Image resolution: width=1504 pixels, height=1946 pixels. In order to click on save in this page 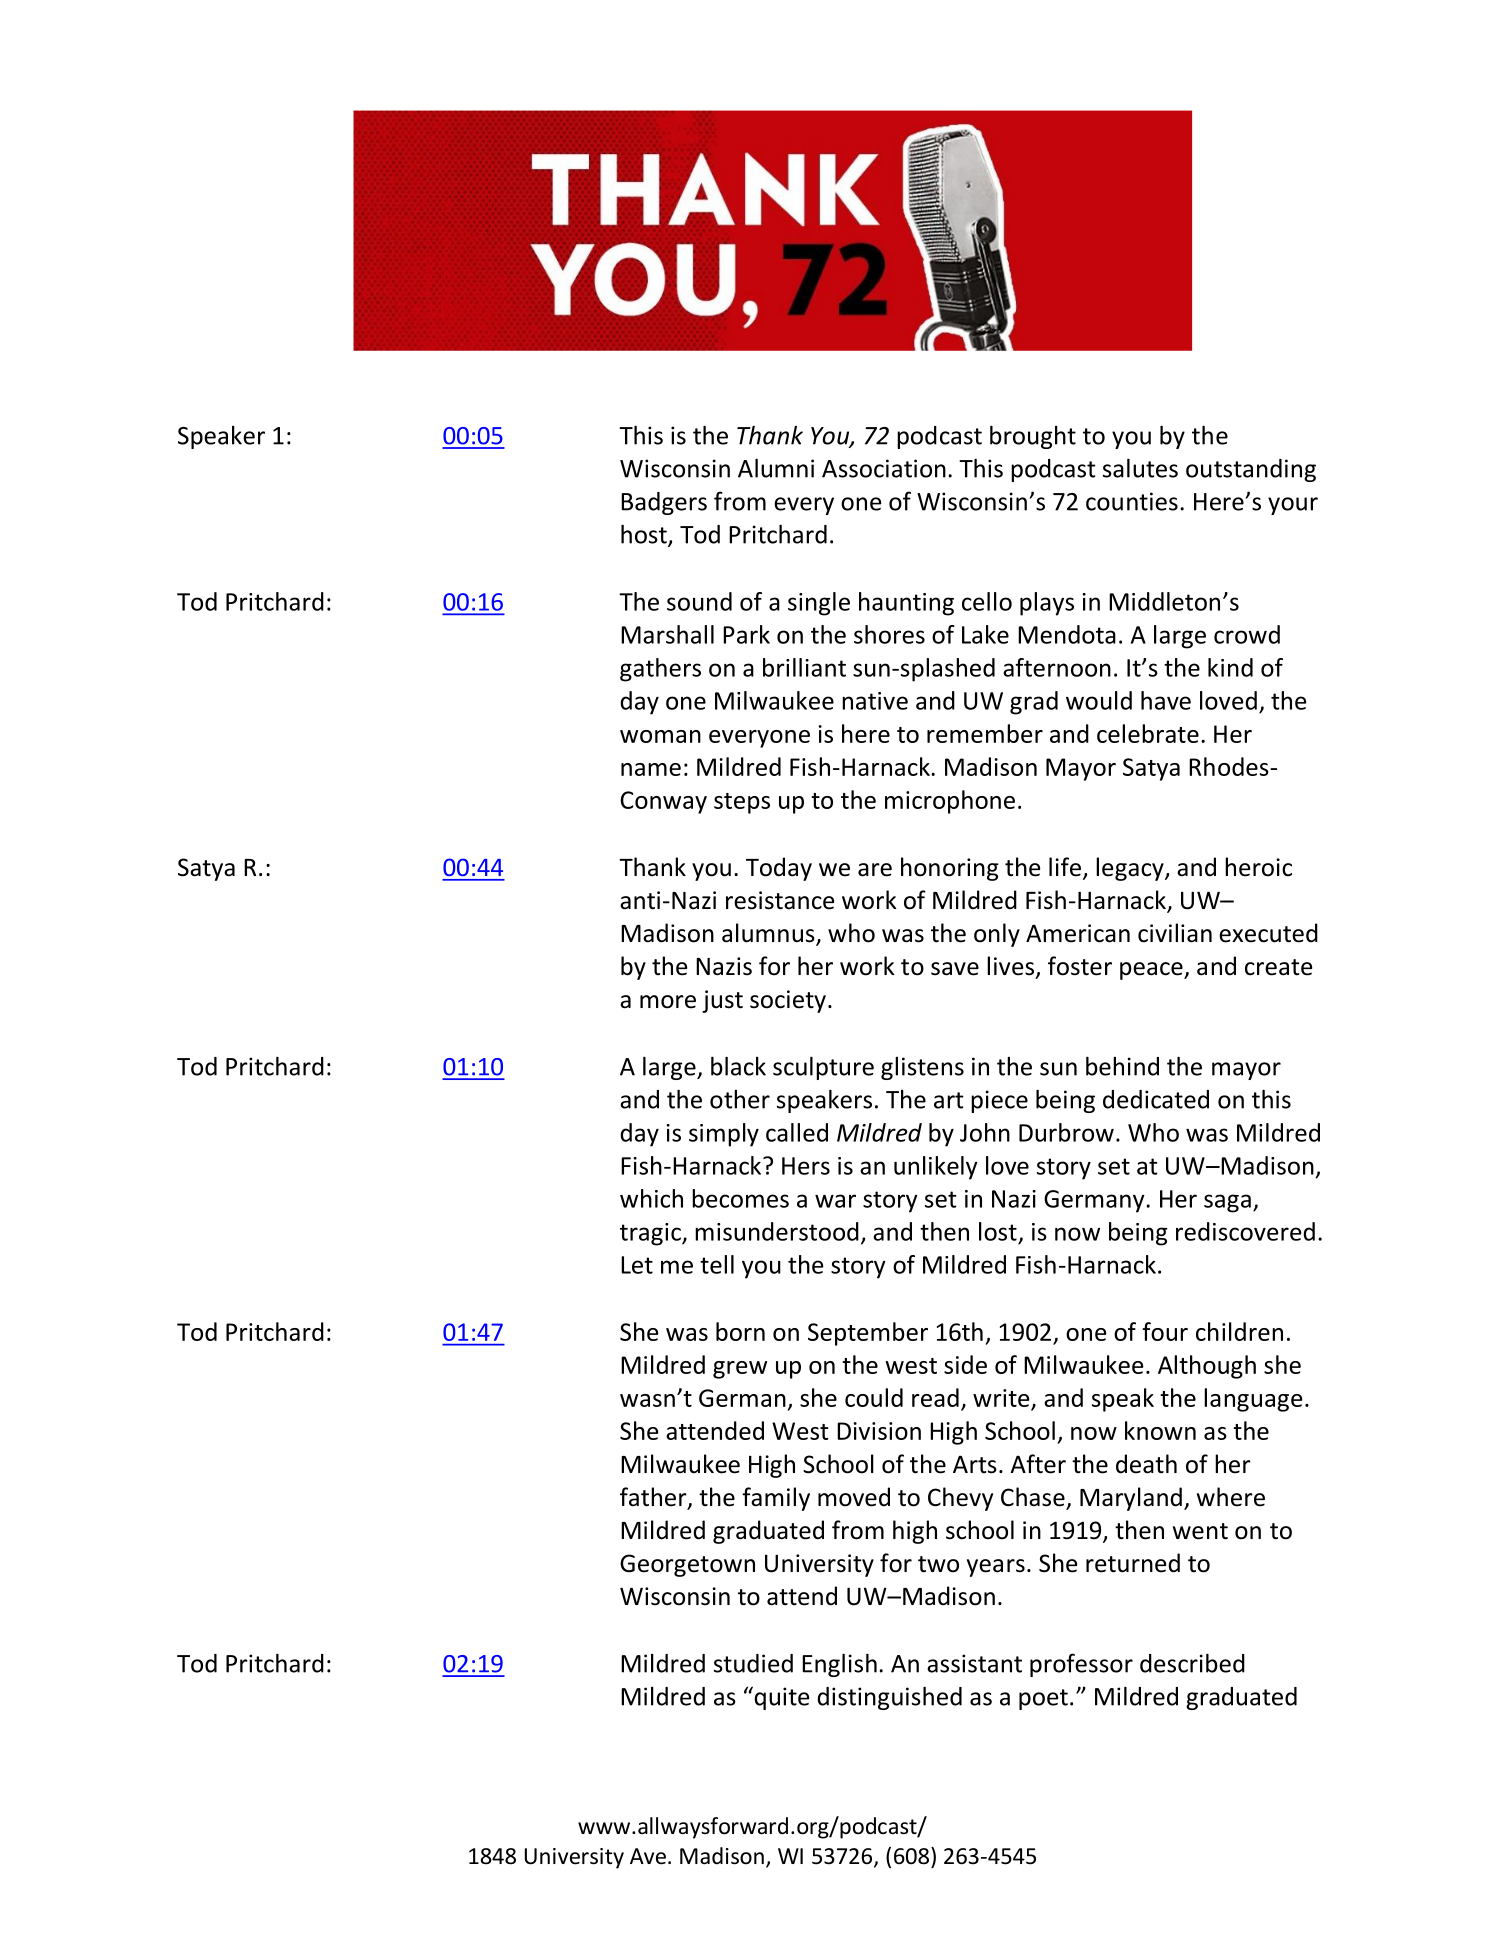, I will do `click(955, 969)`.
